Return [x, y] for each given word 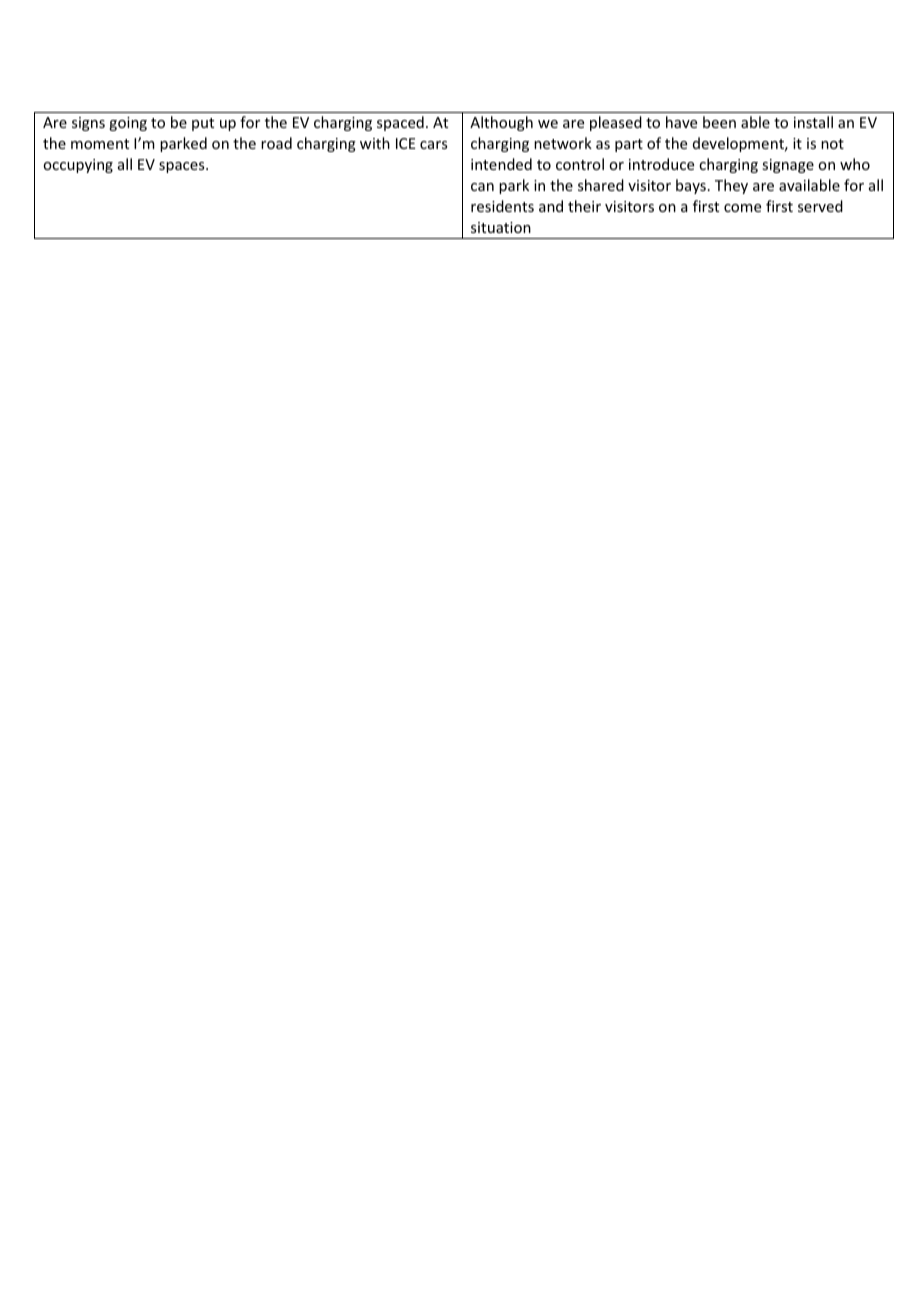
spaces [183, 167]
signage [788, 166]
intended [501, 164]
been [719, 122]
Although [501, 123]
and [551, 206]
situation [501, 227]
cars [433, 145]
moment [100, 144]
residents [502, 206]
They [731, 186]
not [832, 144]
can [482, 187]
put [203, 124]
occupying [78, 166]
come [742, 208]
